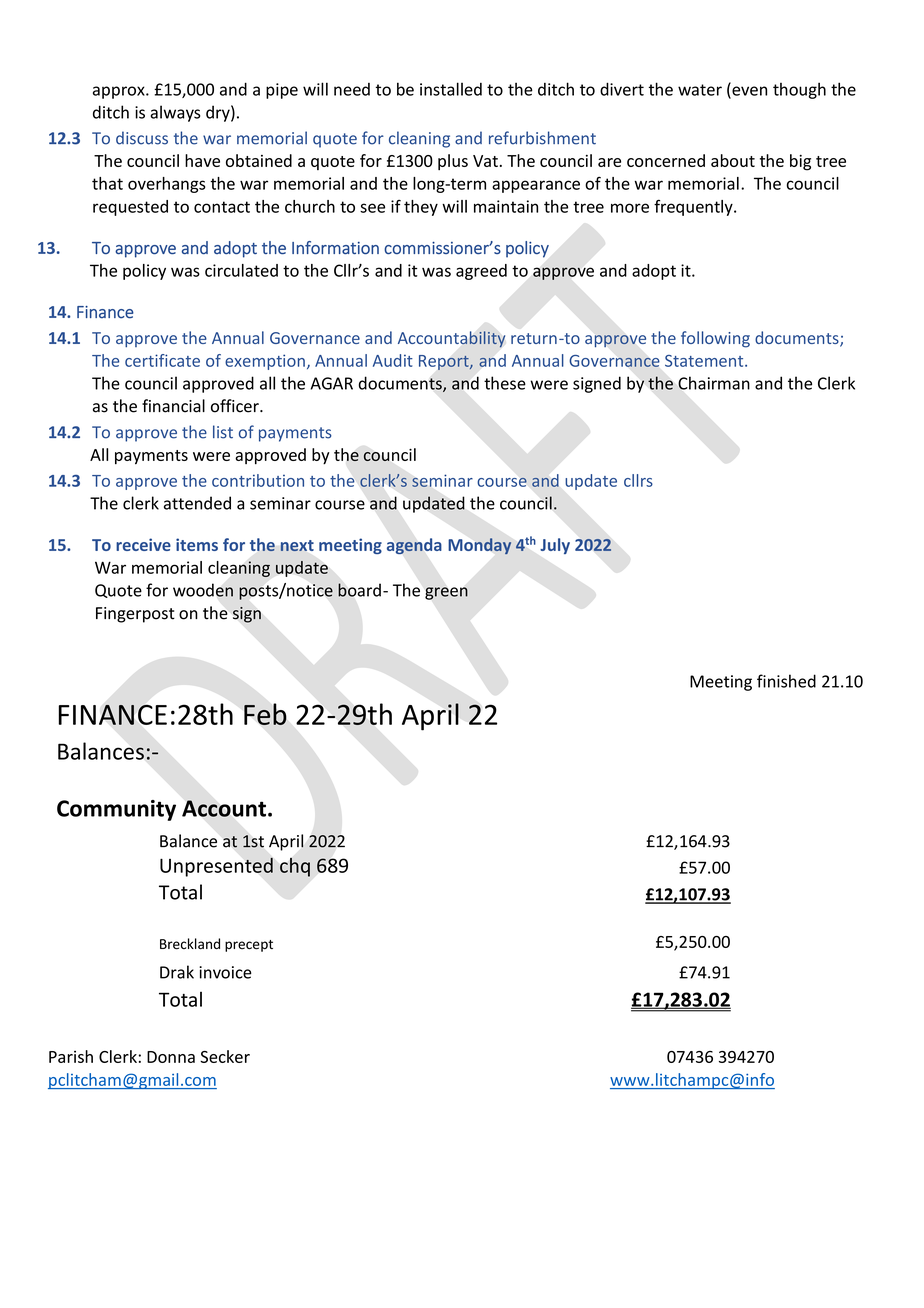  I want to click on Donna, so click(171, 1057).
